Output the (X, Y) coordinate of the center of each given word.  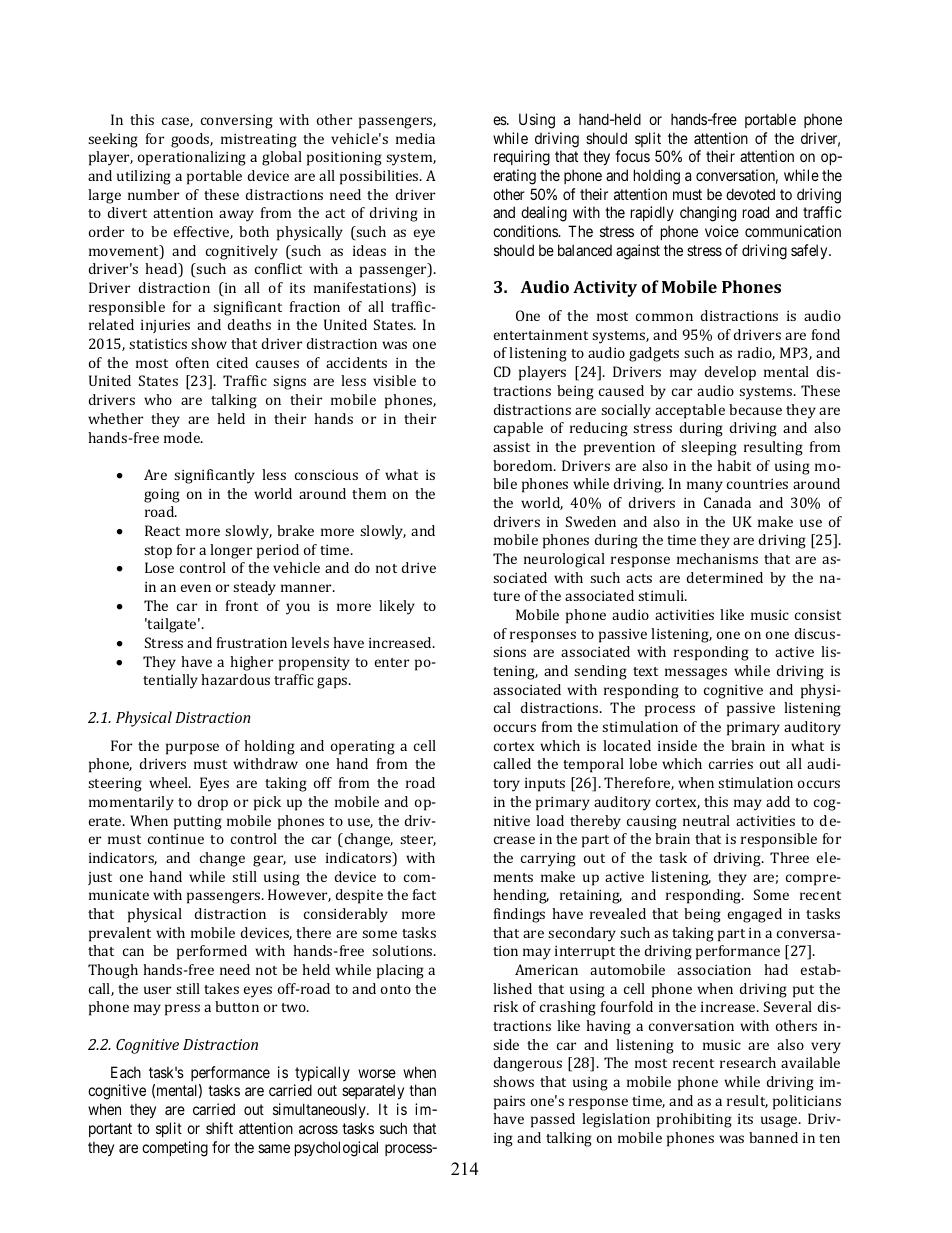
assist (511, 447)
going (162, 496)
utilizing (144, 177)
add (778, 801)
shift (219, 1128)
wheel (170, 782)
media (415, 138)
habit (734, 465)
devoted (750, 194)
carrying (548, 860)
